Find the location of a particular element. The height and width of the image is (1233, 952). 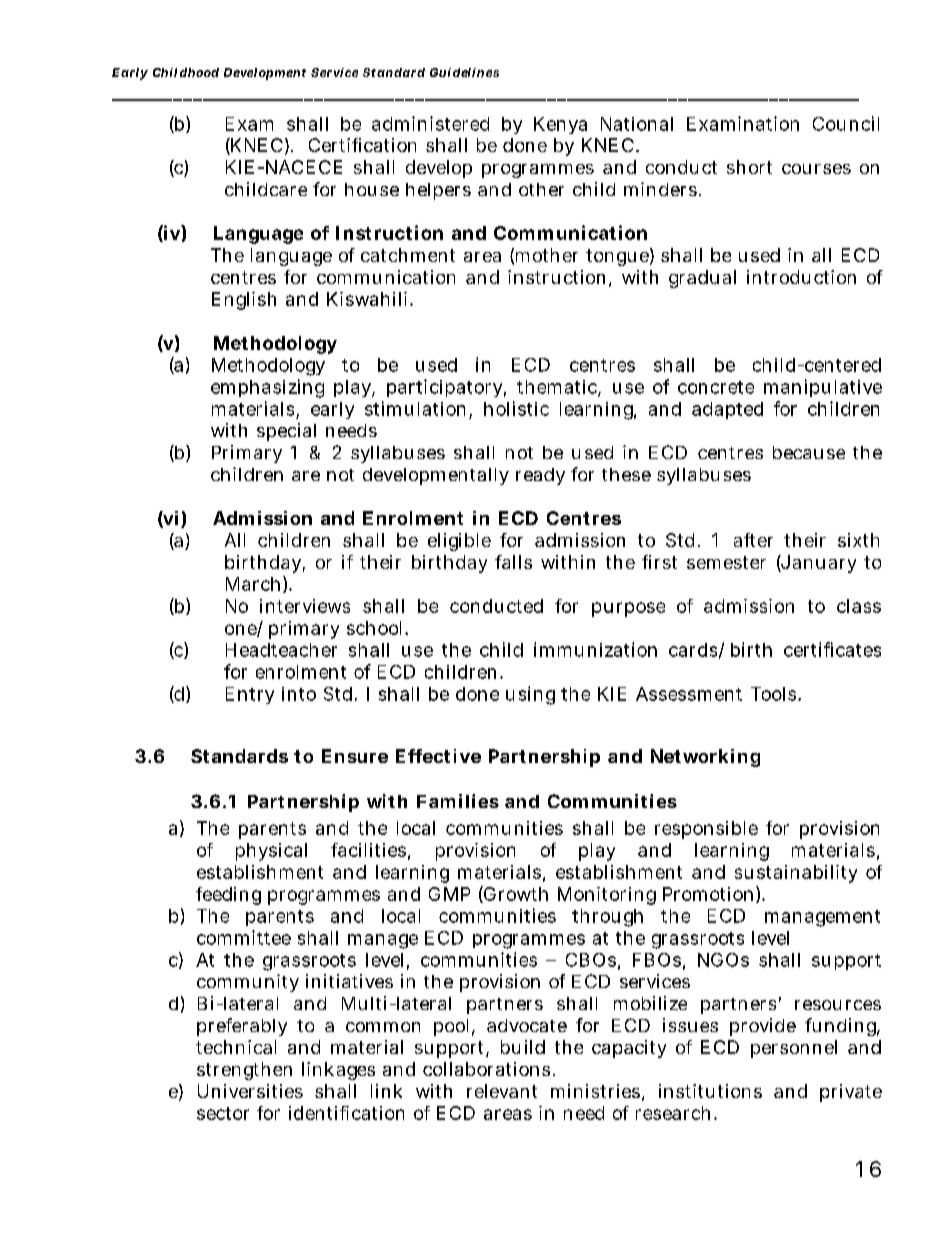

Ensure is located at coordinates (355, 756).
